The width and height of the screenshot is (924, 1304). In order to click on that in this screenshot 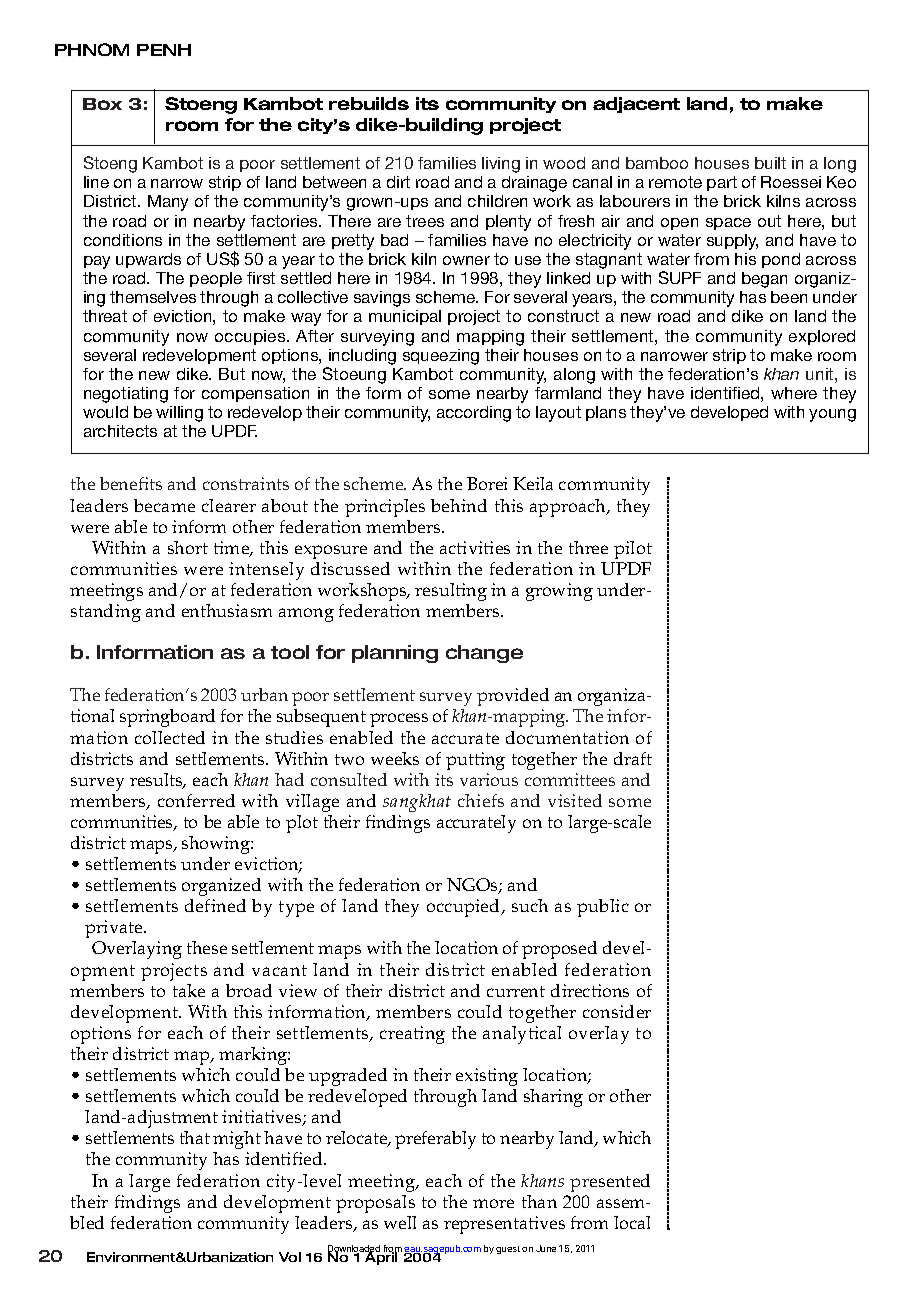, I will do `click(195, 1137)`.
